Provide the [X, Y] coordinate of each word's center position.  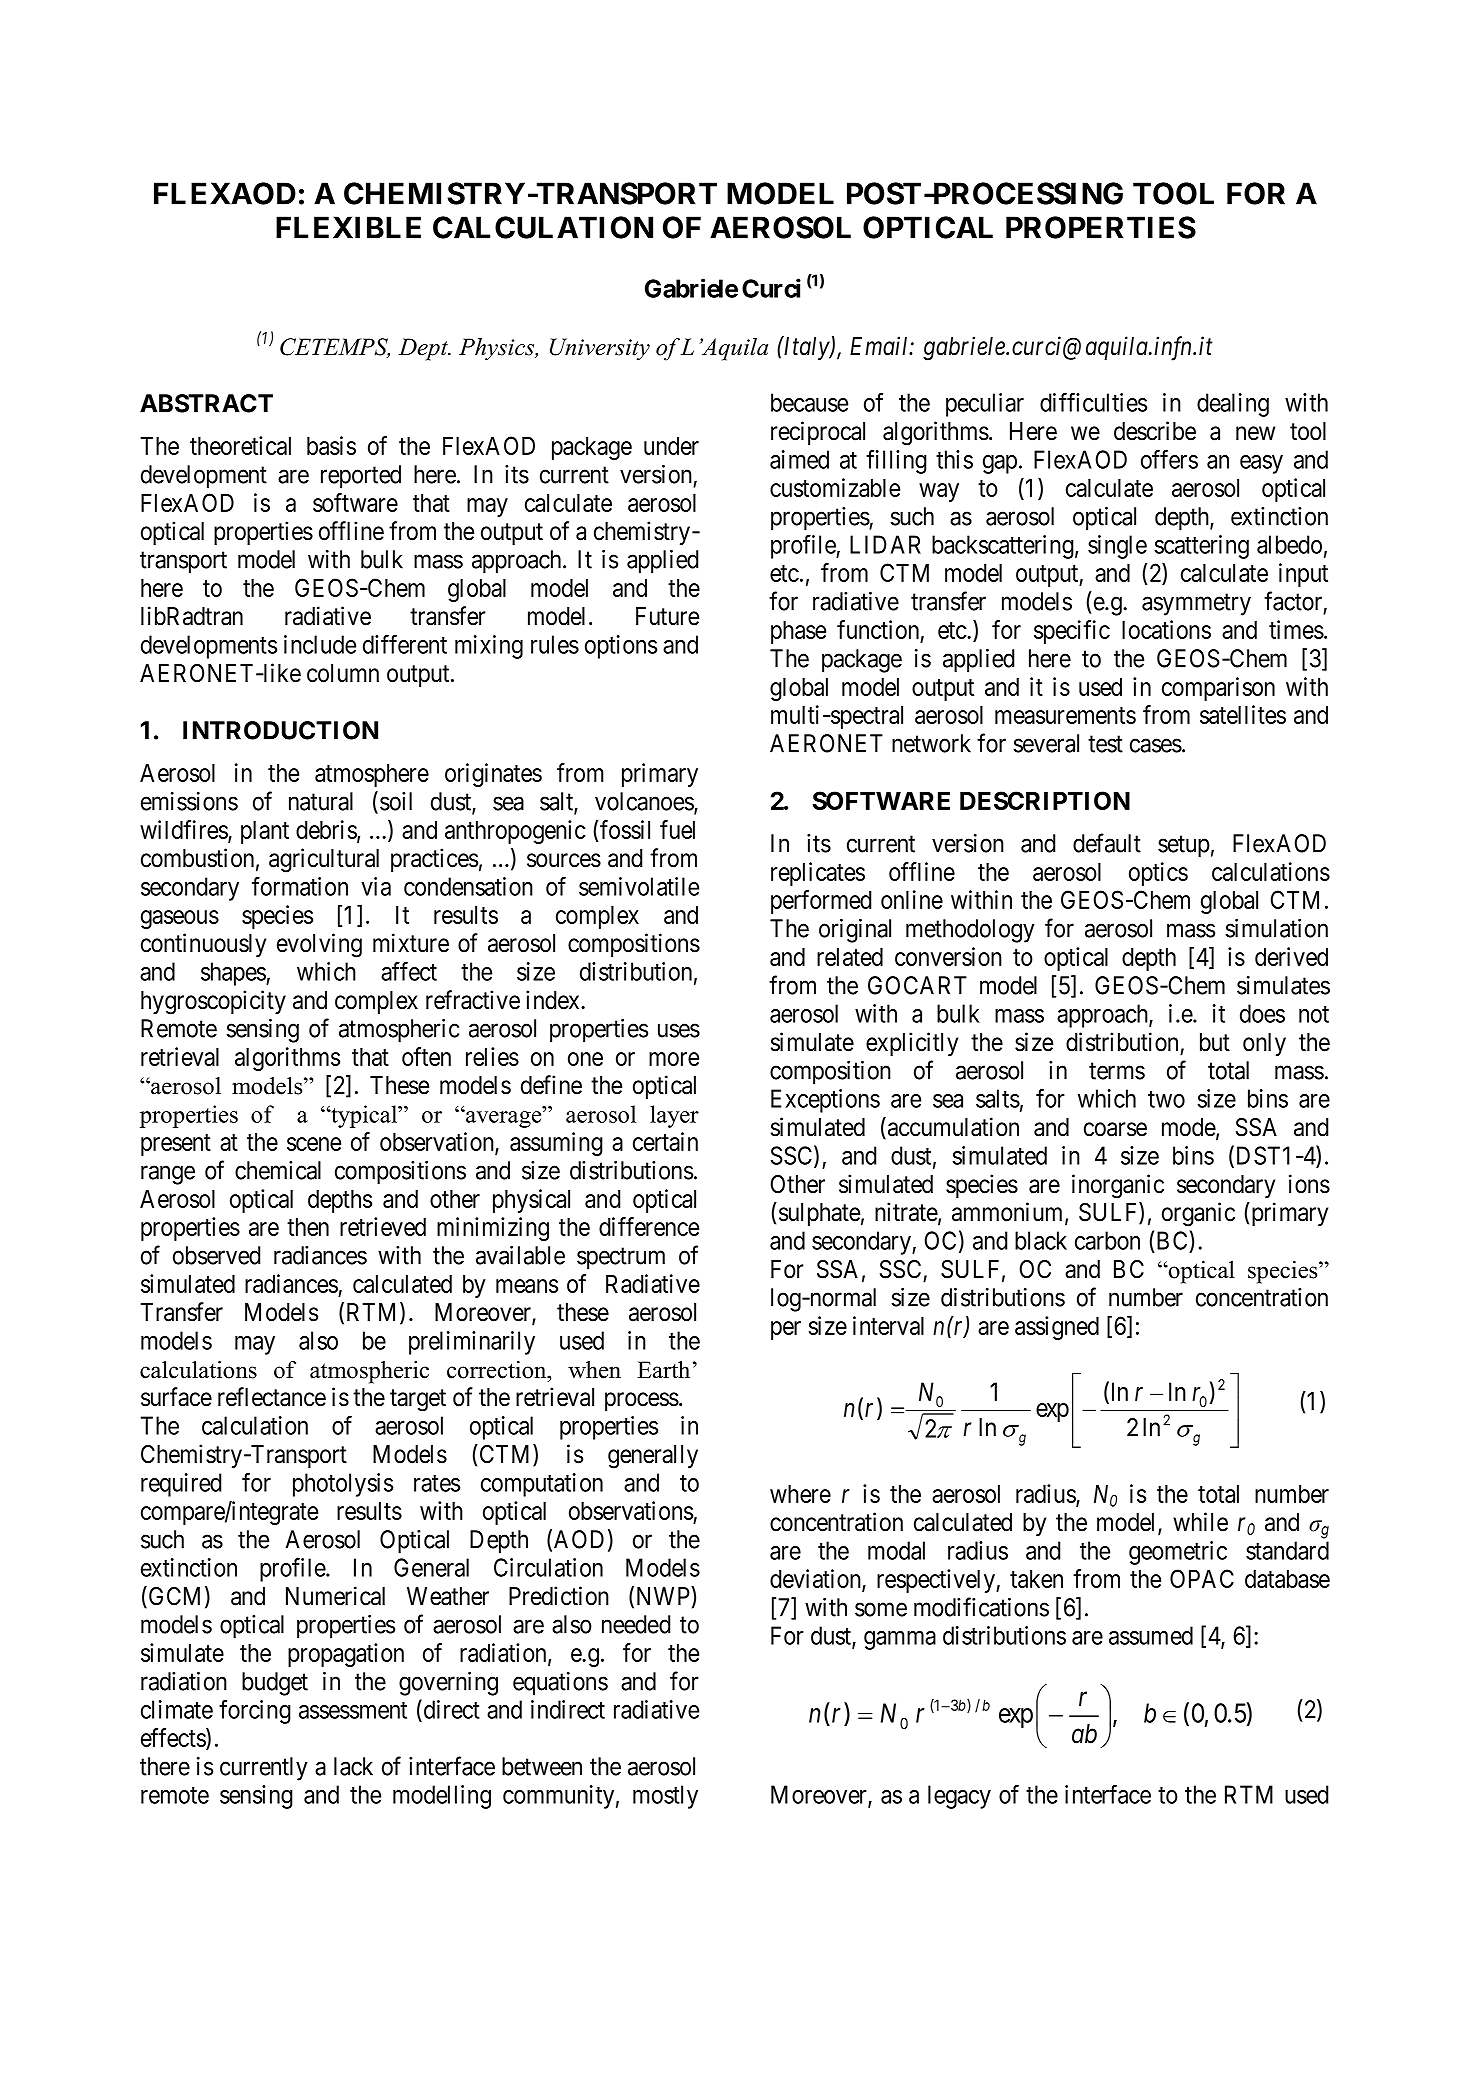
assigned [1057, 1328]
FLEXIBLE [348, 227]
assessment [353, 1710]
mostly [665, 1797]
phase [798, 632]
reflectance [272, 1397]
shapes [234, 974]
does [1262, 1013]
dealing [1233, 405]
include [320, 644]
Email [880, 346]
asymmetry [1196, 605]
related [850, 957]
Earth [663, 1370]
